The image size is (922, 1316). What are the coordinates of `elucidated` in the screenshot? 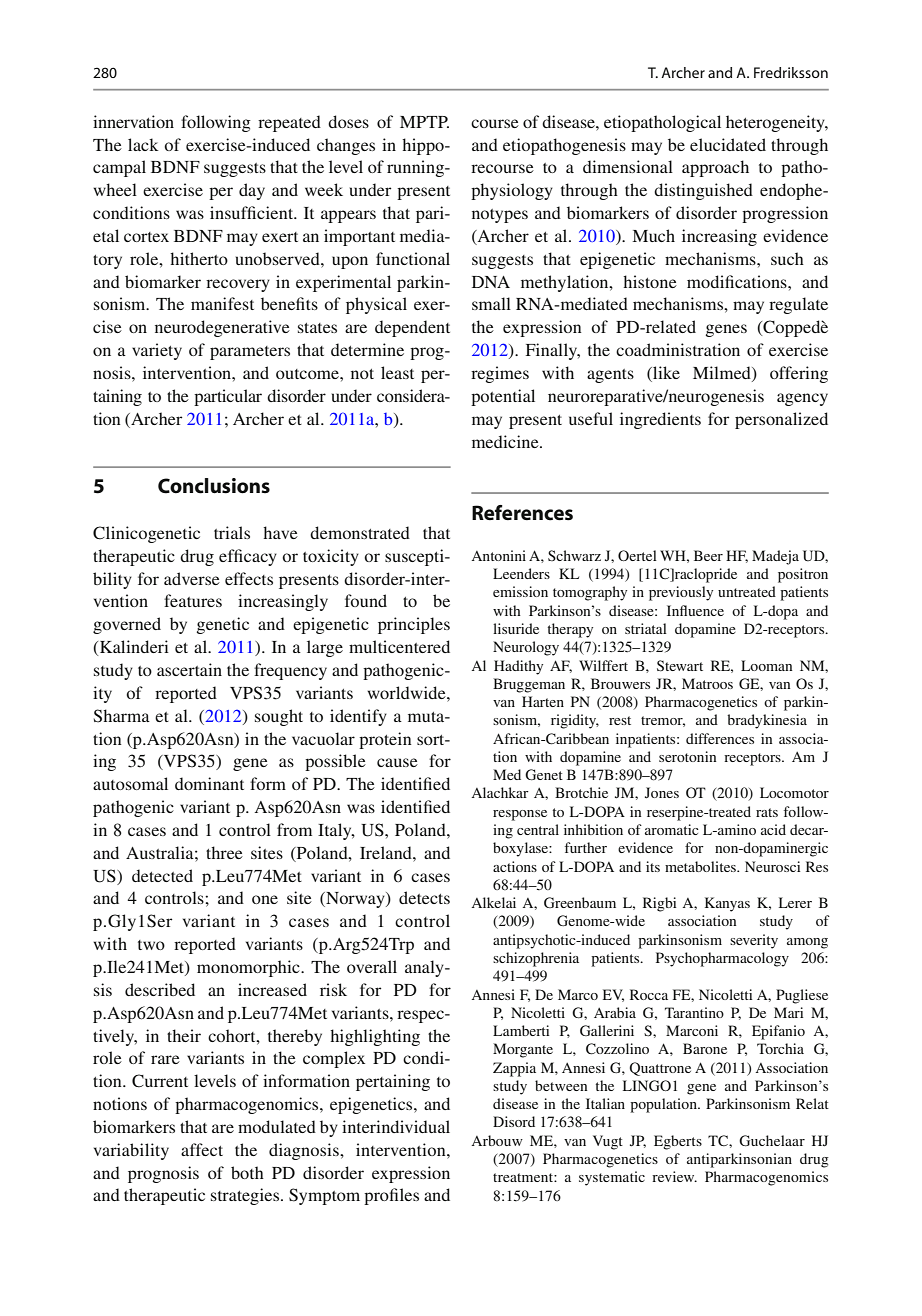 It's located at (728, 144).
